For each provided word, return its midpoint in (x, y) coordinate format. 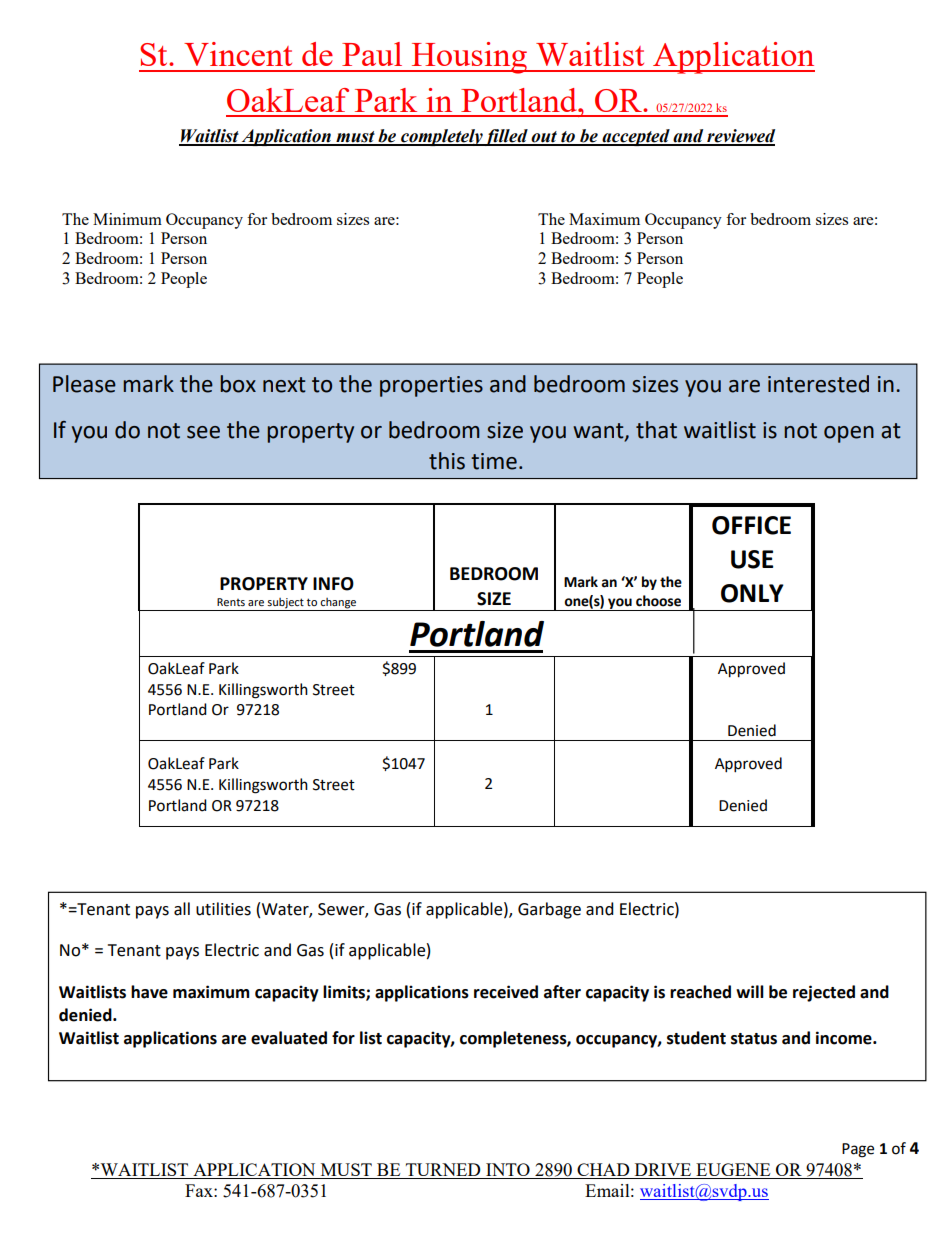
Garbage (549, 910)
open (849, 434)
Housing (470, 58)
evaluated (289, 1038)
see (203, 432)
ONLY (752, 593)
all (182, 909)
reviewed (740, 137)
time (494, 461)
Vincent (238, 54)
